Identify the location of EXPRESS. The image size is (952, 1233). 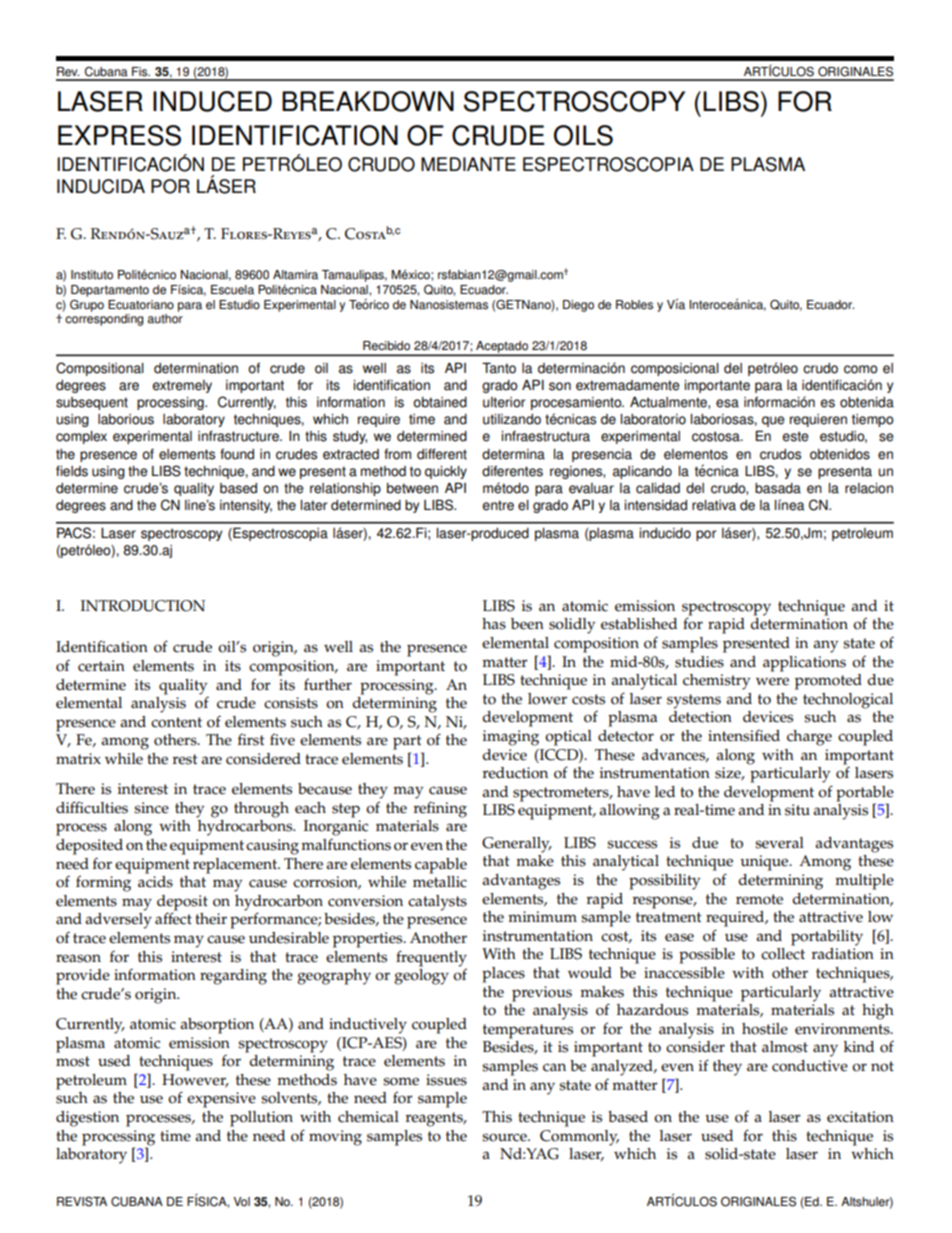
(119, 135).
